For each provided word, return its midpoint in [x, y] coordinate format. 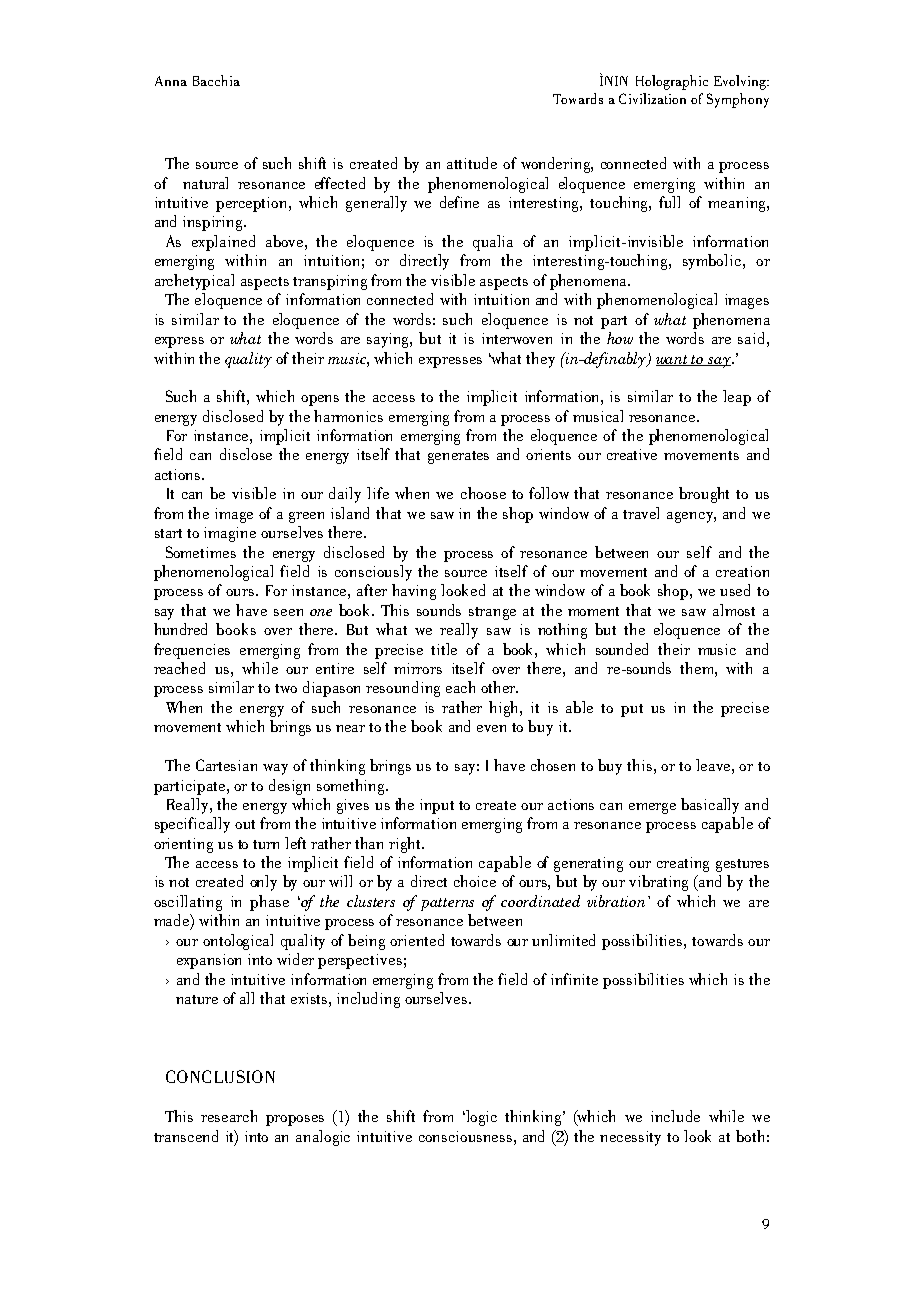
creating [683, 864]
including [368, 1000]
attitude [472, 163]
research [229, 1116]
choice [475, 881]
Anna [171, 81]
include [675, 1116]
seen [288, 612]
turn [266, 844]
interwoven [517, 338]
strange [492, 613]
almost [734, 610]
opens [320, 400]
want [673, 360]
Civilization [652, 98]
